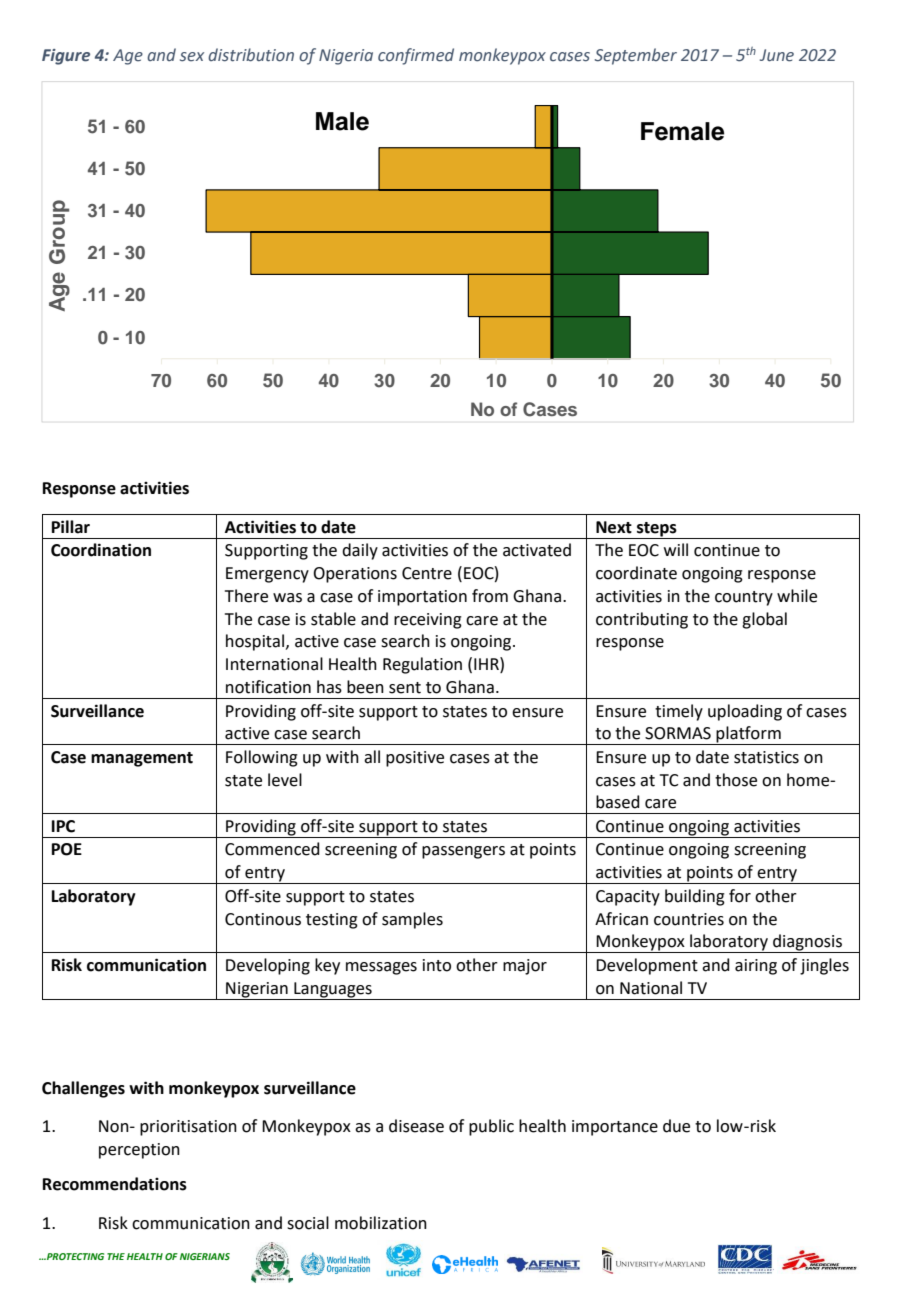  Describe the element at coordinates (777, 55) in the screenshot. I see `June` at that location.
